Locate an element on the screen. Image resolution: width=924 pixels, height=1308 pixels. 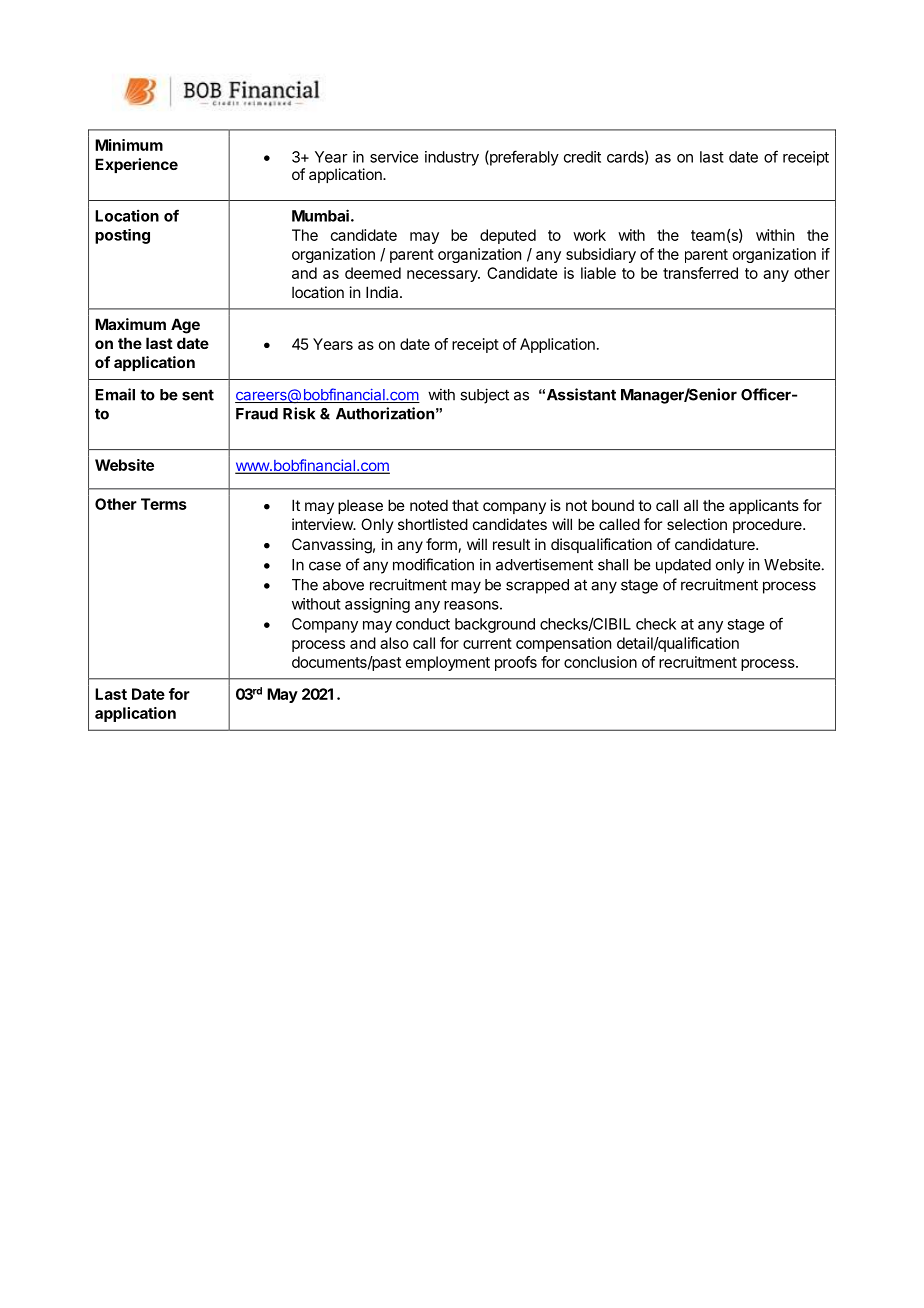
applicants is located at coordinates (764, 506).
